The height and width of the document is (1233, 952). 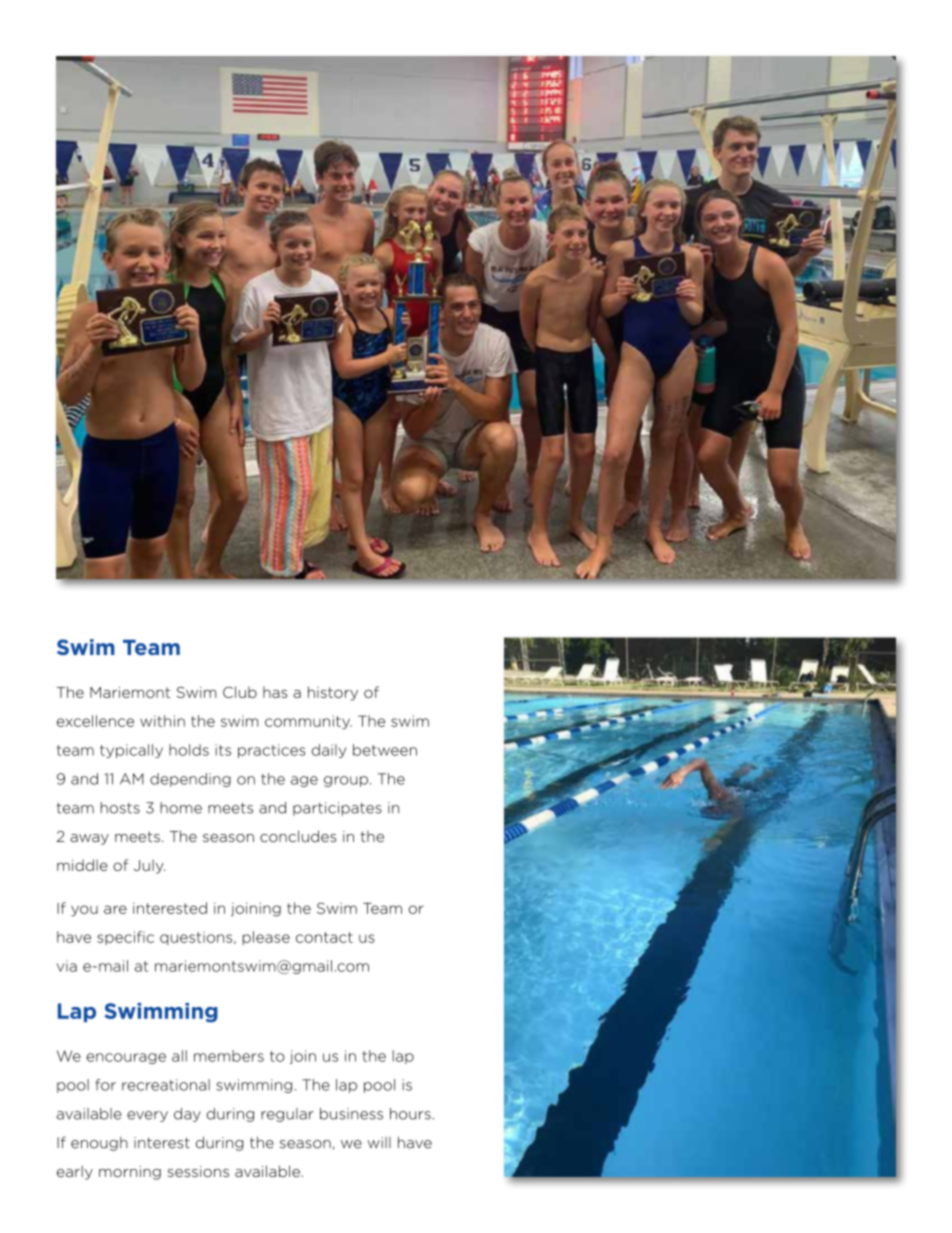 What do you see at coordinates (67, 966) in the document?
I see `via` at bounding box center [67, 966].
